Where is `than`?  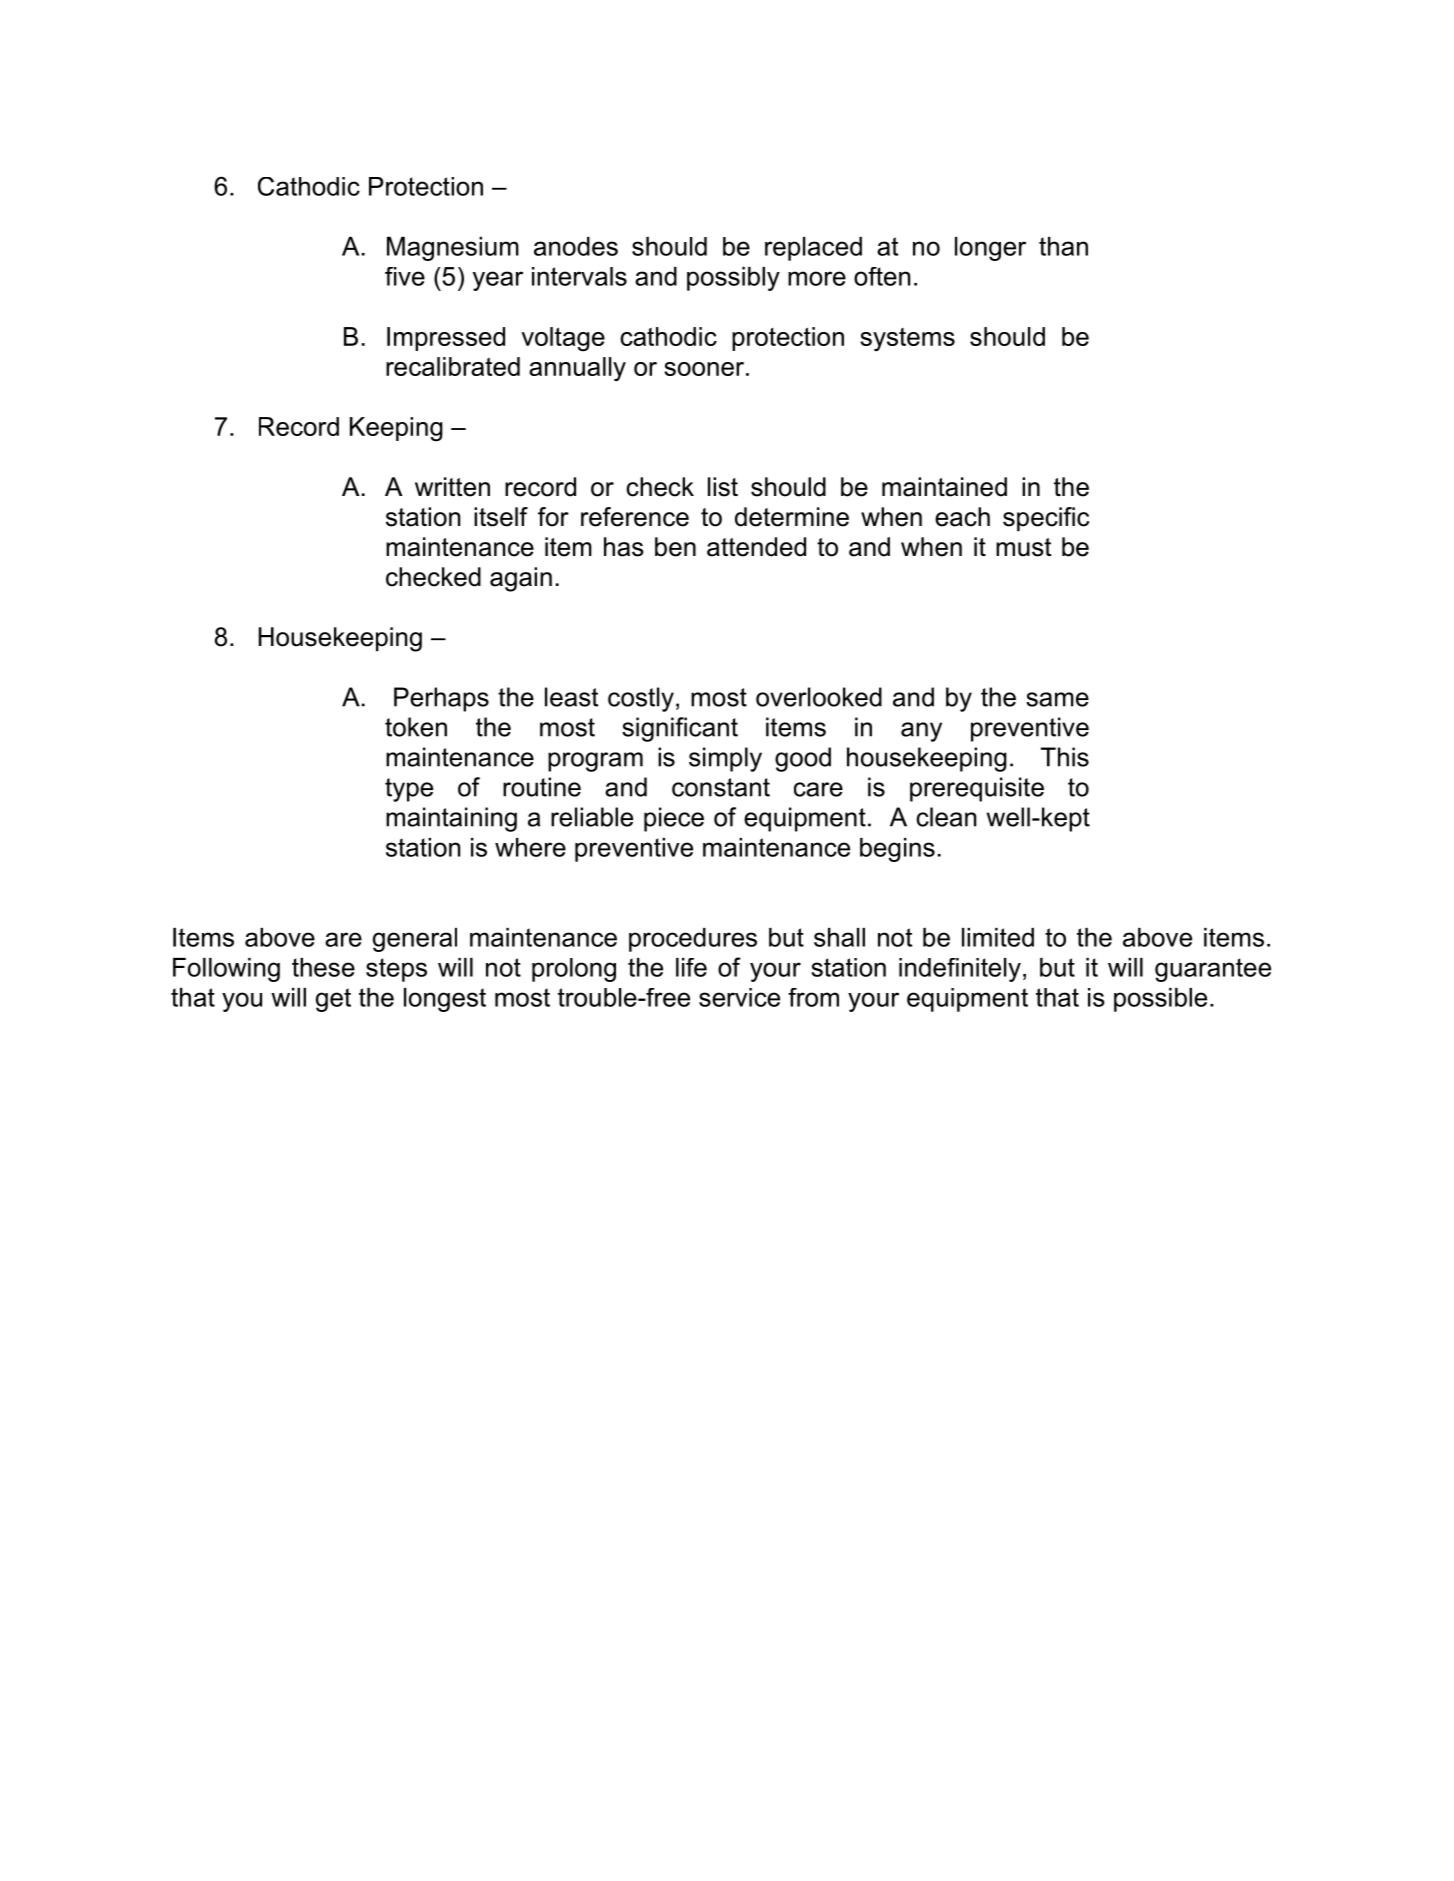
than is located at coordinates (1063, 246).
